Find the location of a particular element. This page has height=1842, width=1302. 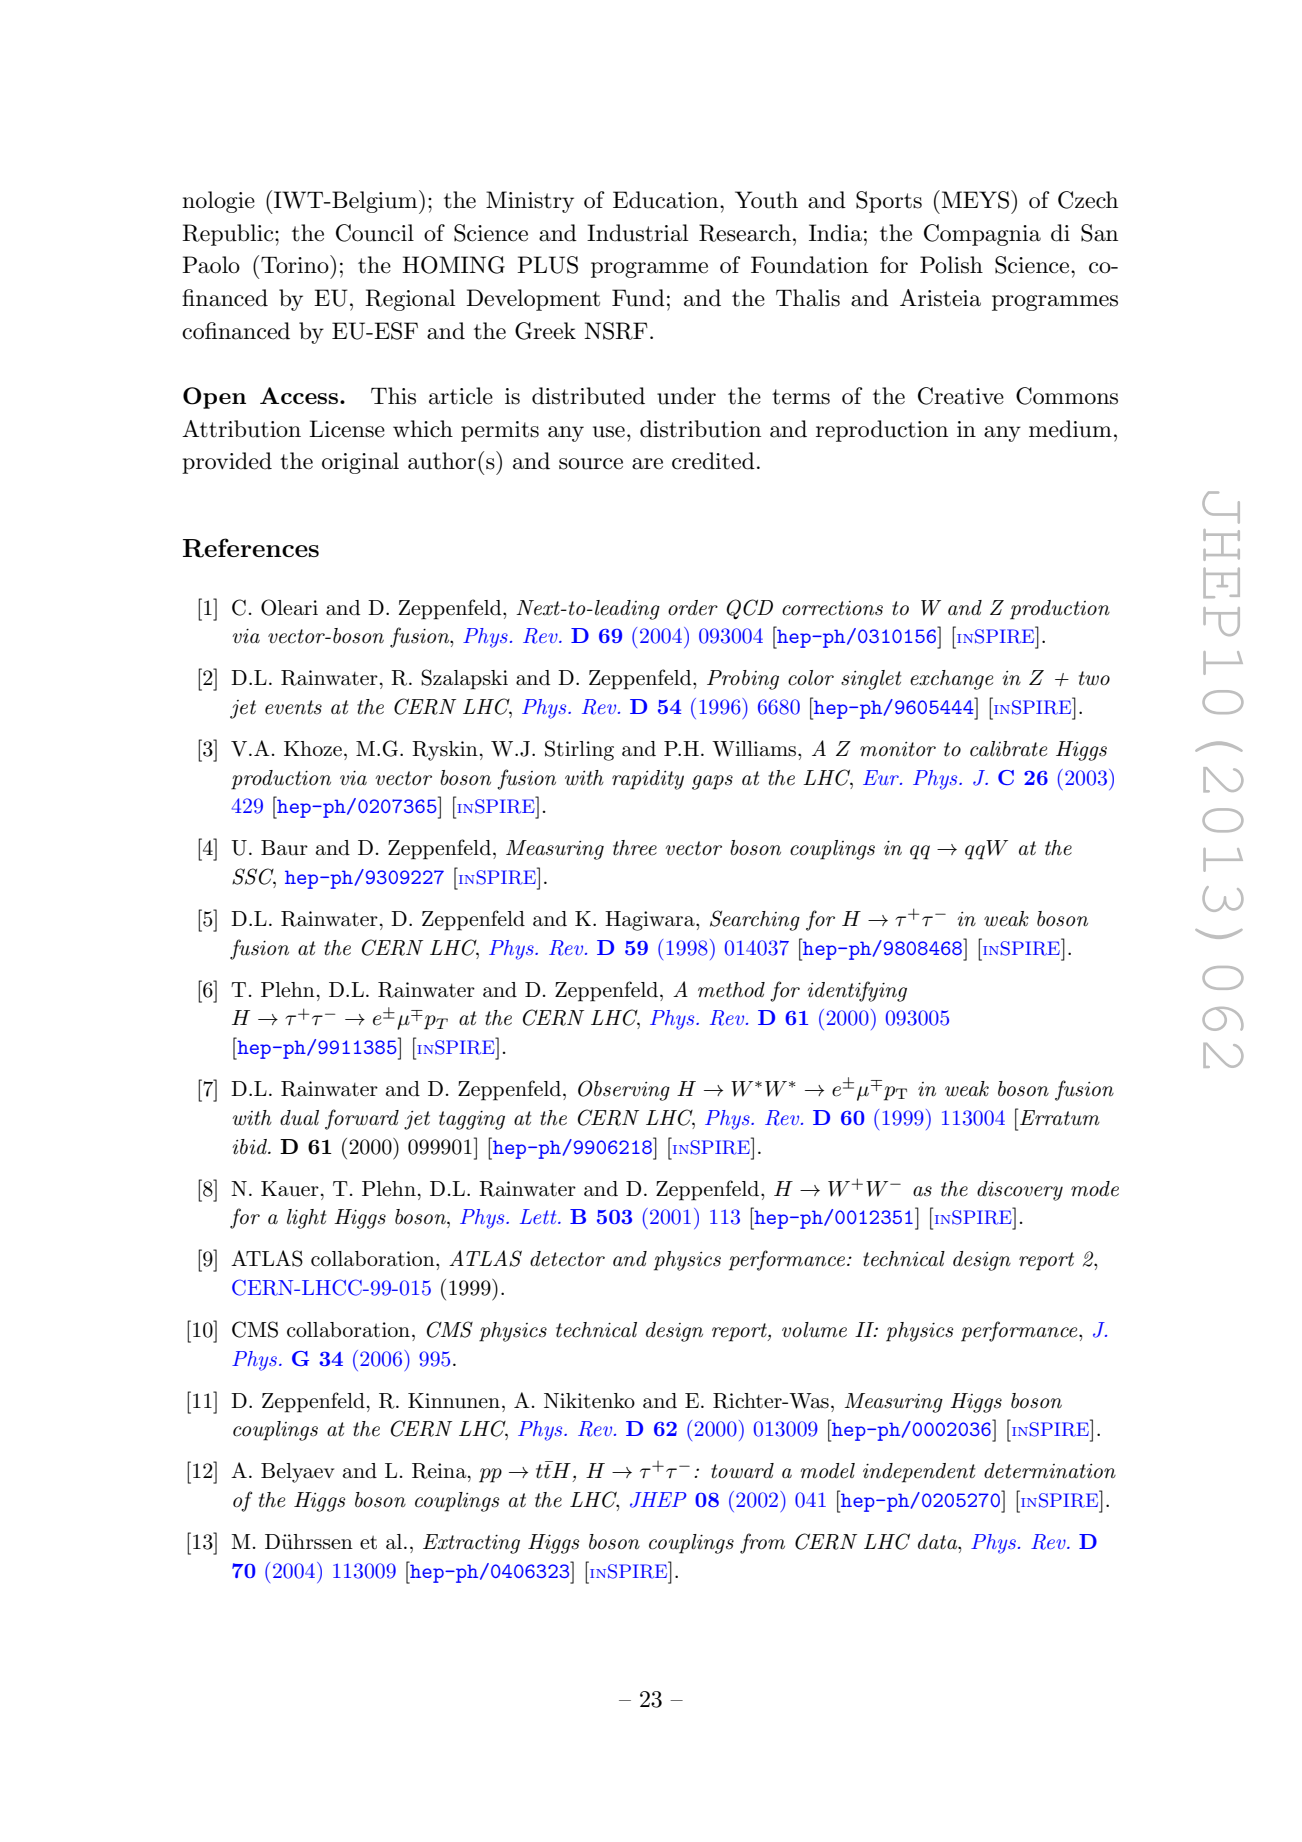

dual is located at coordinates (299, 1118).
